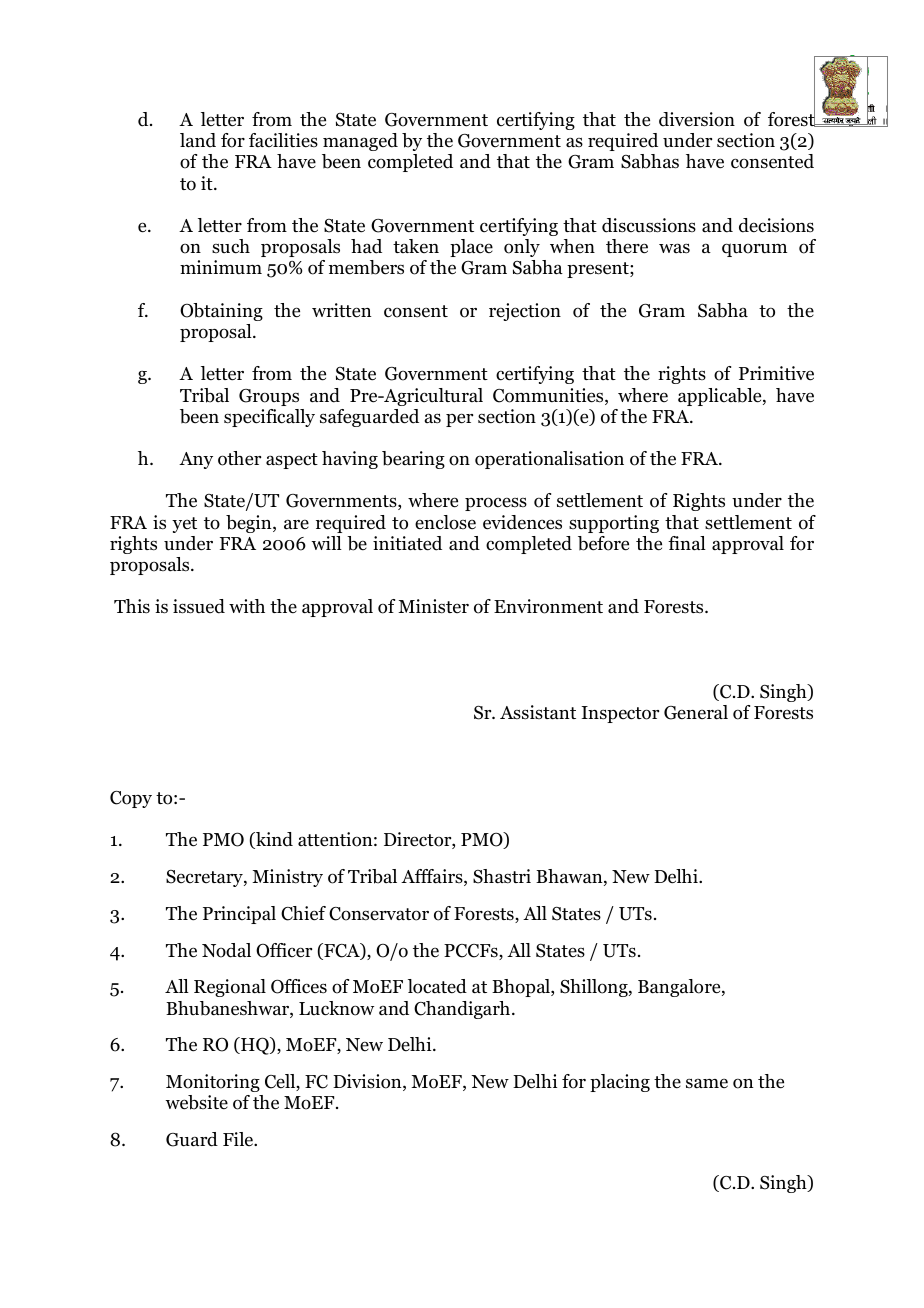 The height and width of the image is (1308, 924). Describe the element at coordinates (463, 1010) in the image. I see `Chandigarh` at that location.
